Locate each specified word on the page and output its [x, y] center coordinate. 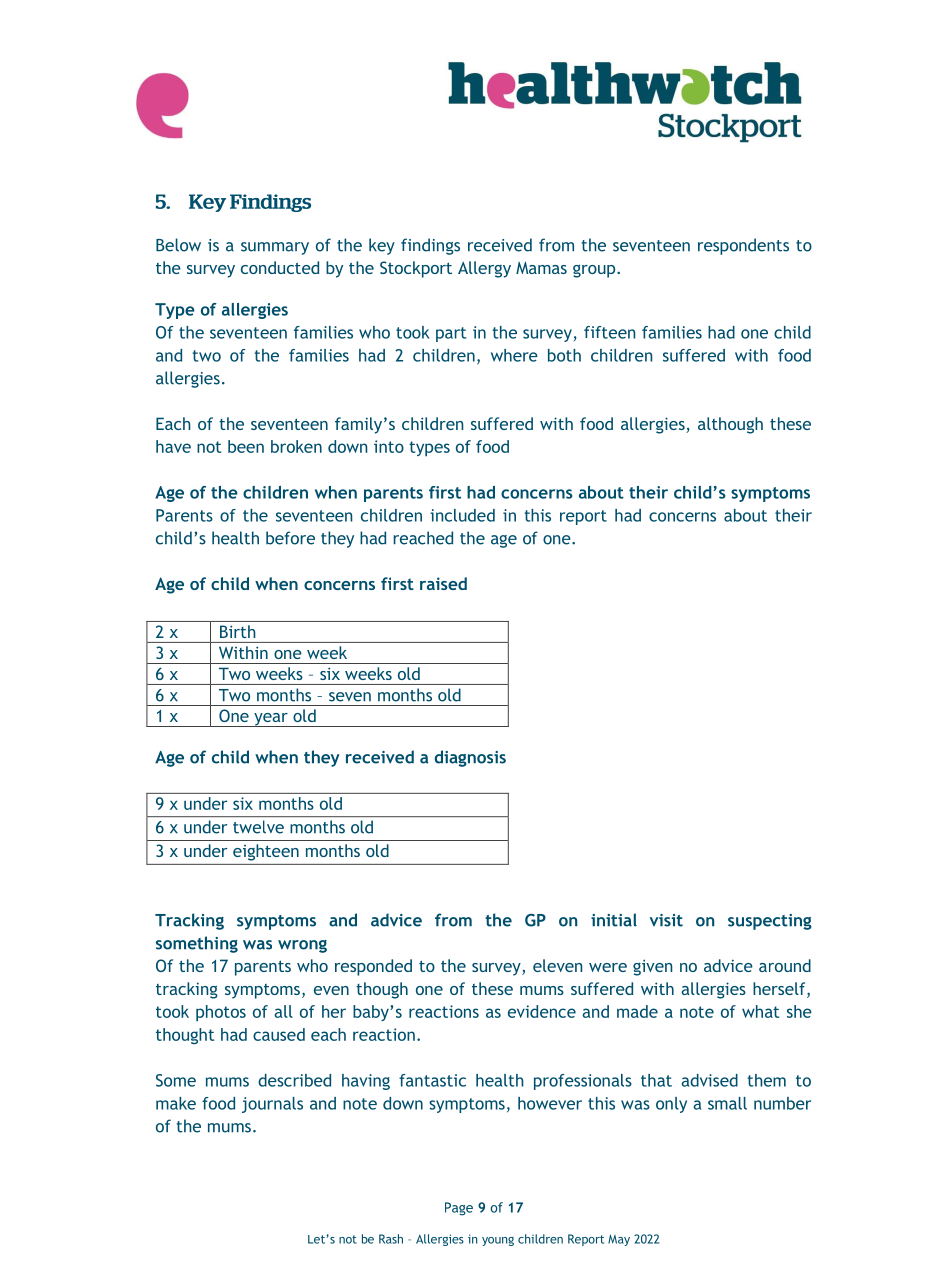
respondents [743, 246]
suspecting [770, 922]
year [271, 720]
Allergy [484, 269]
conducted [280, 267]
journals [272, 1105]
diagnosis [470, 758]
